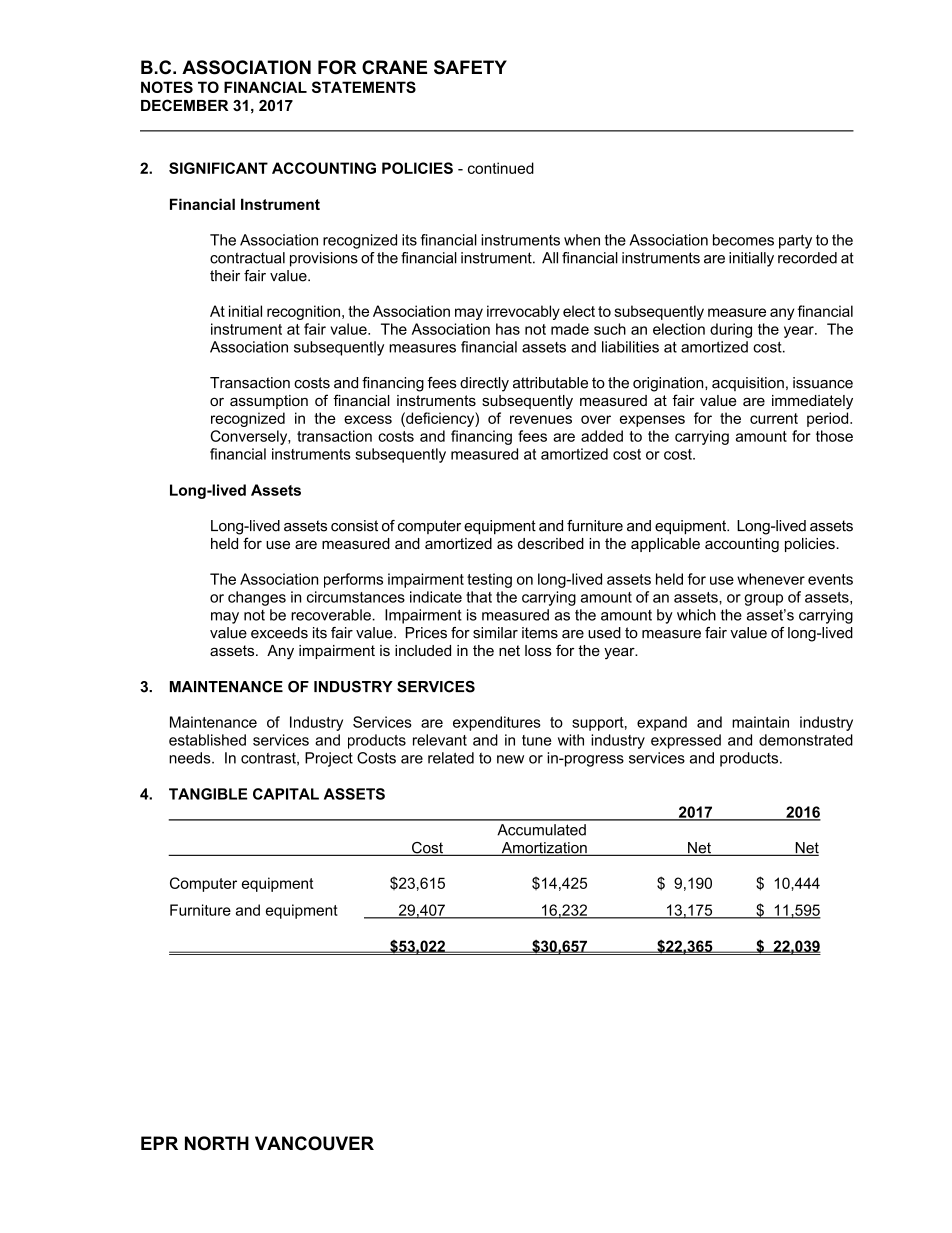 The height and width of the page is (1233, 952). Describe the element at coordinates (665, 545) in the page. I see `applicable` at that location.
